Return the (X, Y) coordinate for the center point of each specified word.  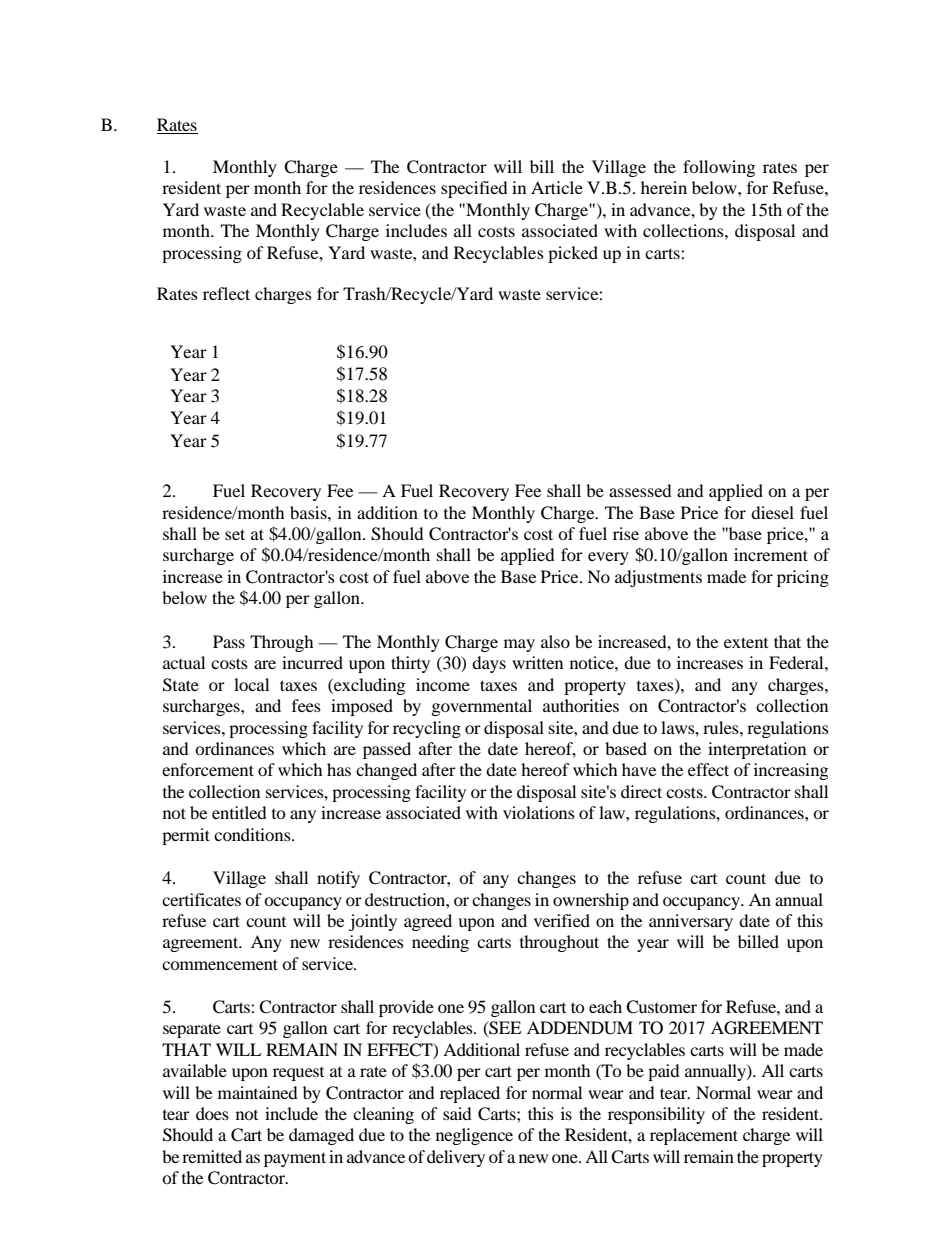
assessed (640, 490)
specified (474, 189)
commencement (220, 964)
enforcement (208, 769)
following (719, 168)
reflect (226, 293)
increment (771, 554)
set (235, 534)
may (519, 645)
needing (440, 943)
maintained (258, 1092)
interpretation (757, 750)
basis (309, 512)
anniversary (691, 922)
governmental (482, 707)
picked (573, 254)
